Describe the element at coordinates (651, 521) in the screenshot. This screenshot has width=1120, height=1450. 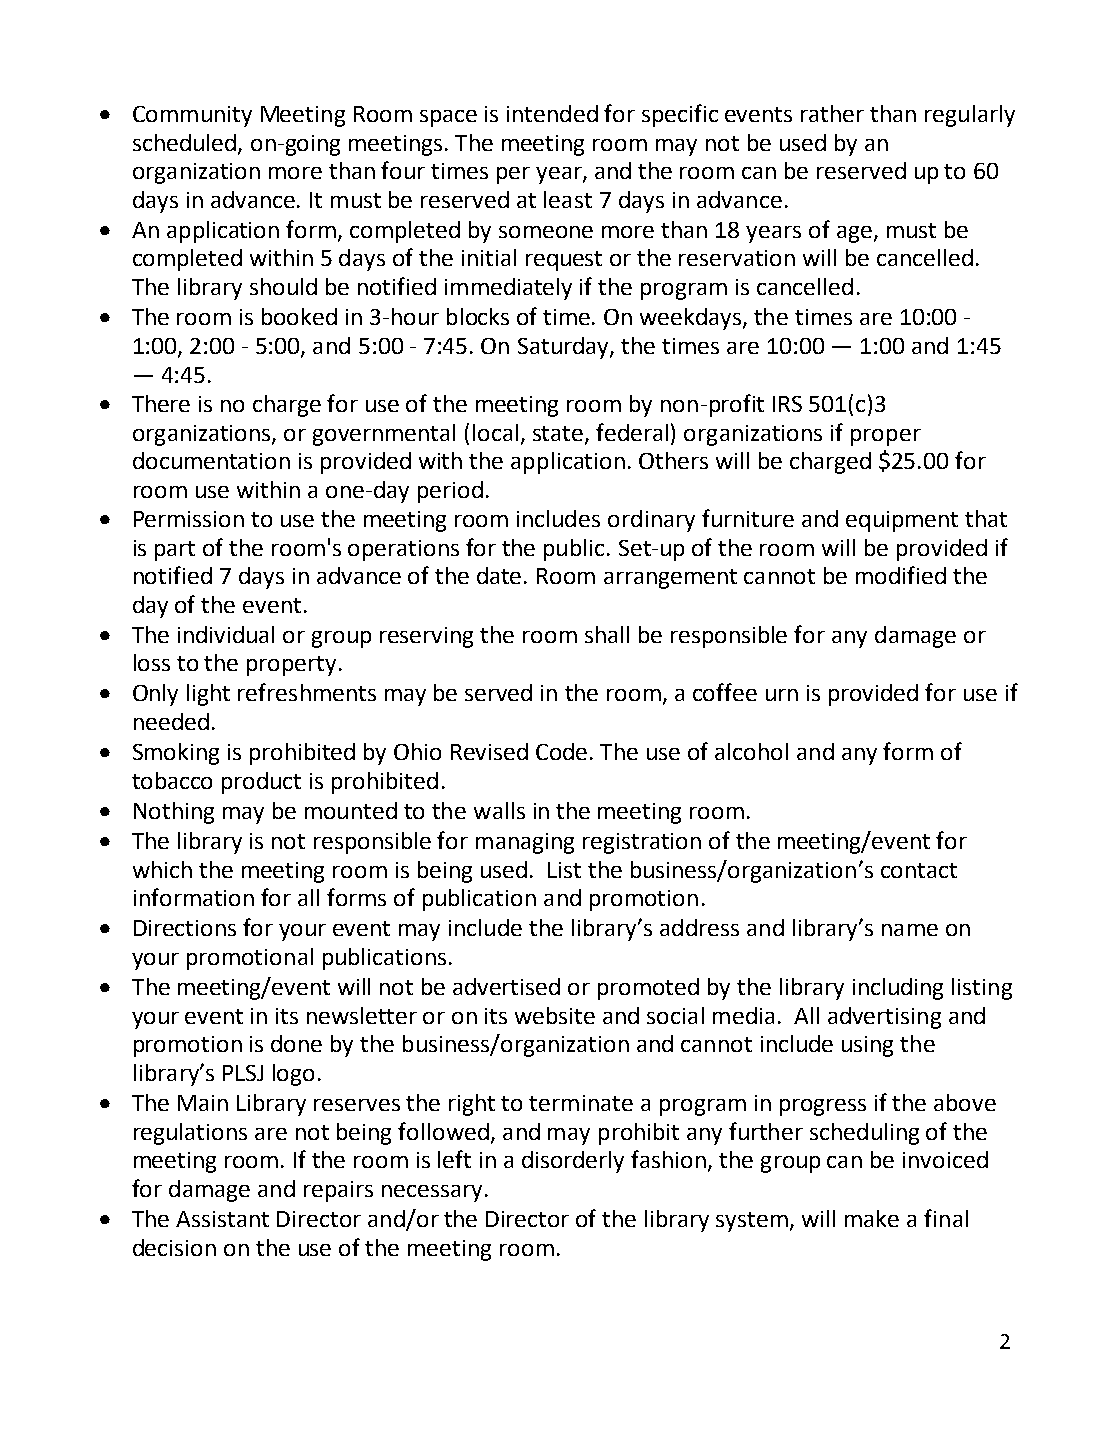
I see `ordinary` at that location.
